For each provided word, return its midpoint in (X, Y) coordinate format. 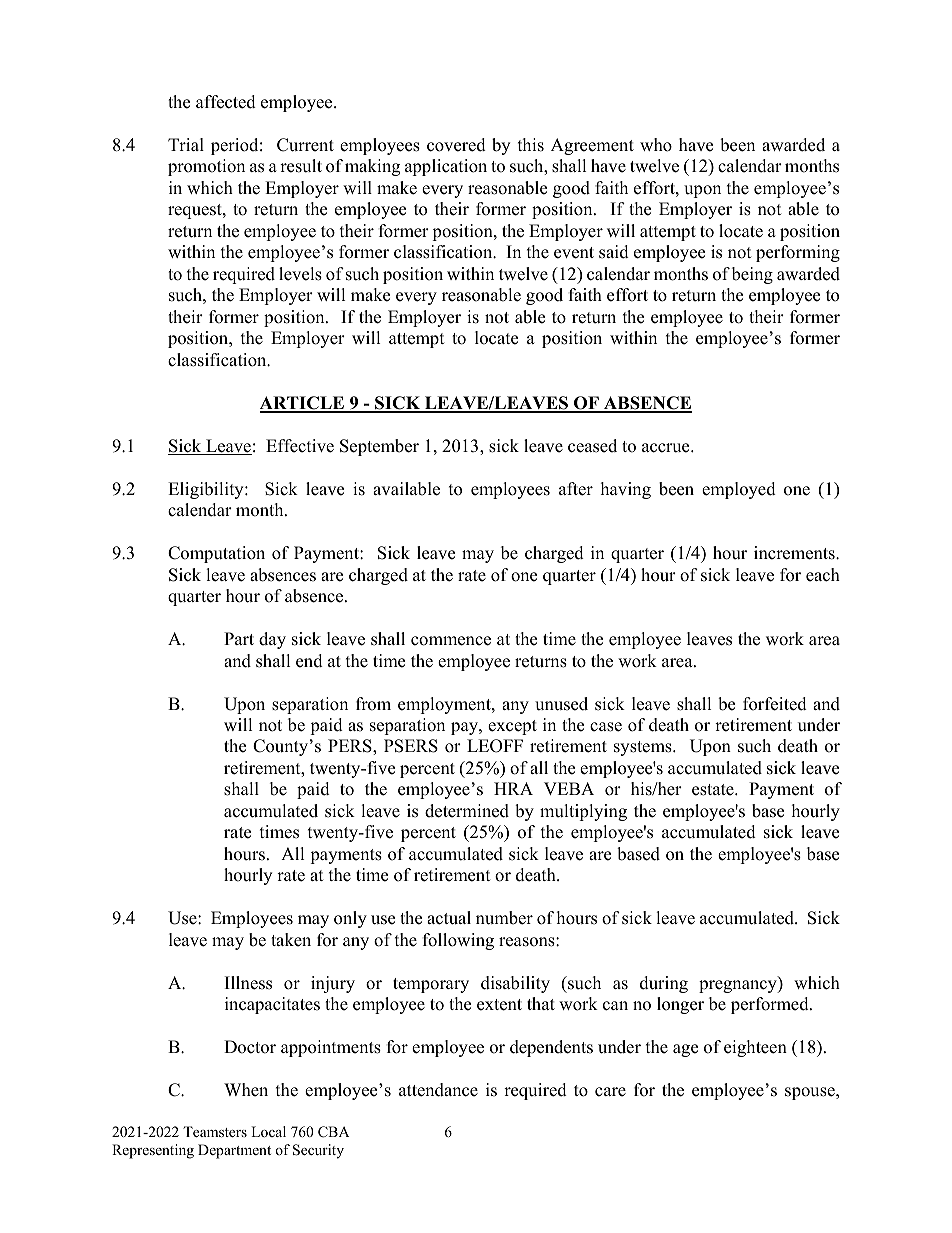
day (272, 640)
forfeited (775, 704)
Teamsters (215, 1131)
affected (226, 102)
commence (451, 641)
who (656, 145)
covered (456, 145)
